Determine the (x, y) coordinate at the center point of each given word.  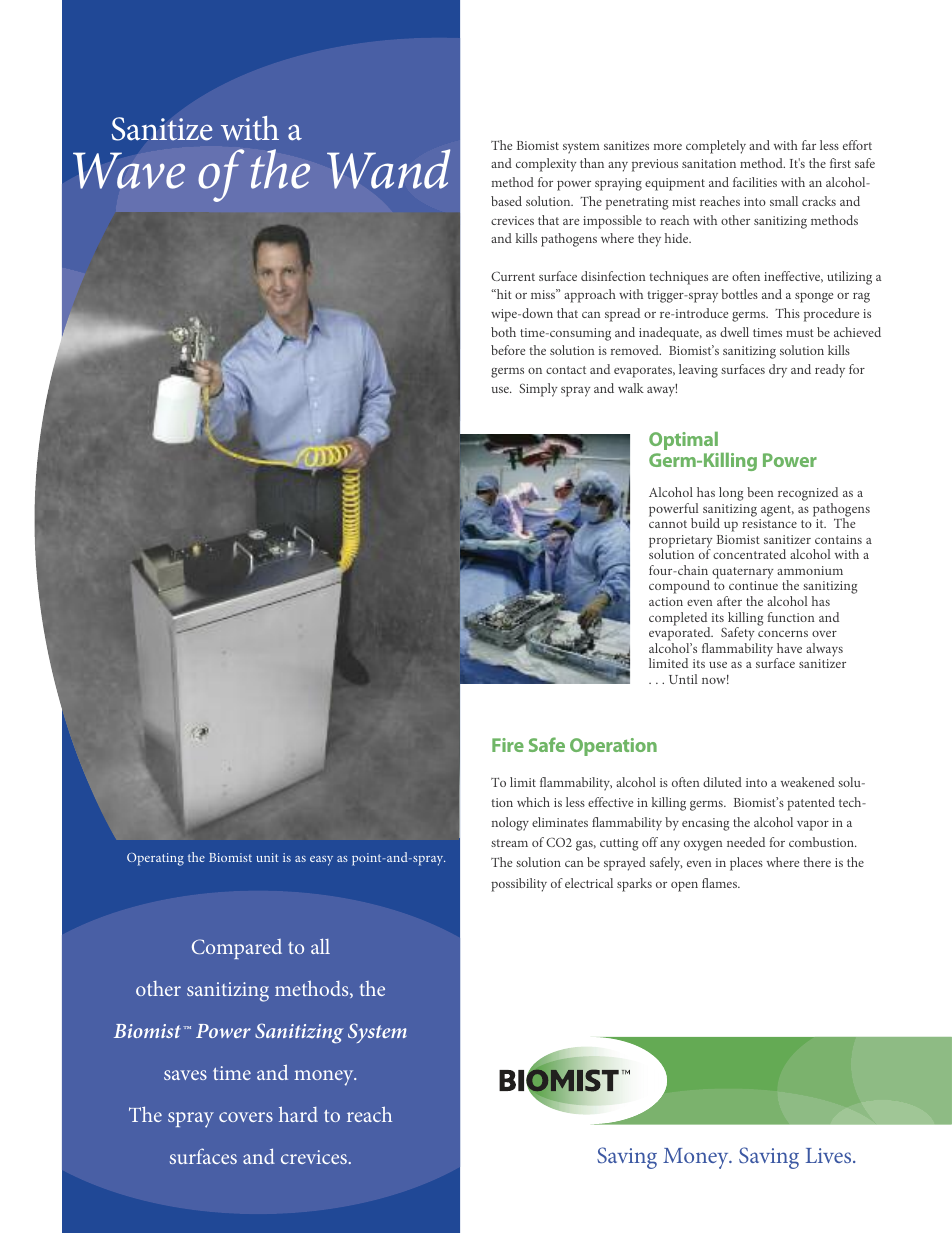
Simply (538, 390)
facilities (755, 182)
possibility (519, 885)
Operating (155, 859)
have (789, 648)
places (746, 864)
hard (298, 1114)
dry (778, 371)
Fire (508, 745)
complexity (546, 165)
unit (267, 857)
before (508, 350)
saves (185, 1075)
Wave (129, 171)
